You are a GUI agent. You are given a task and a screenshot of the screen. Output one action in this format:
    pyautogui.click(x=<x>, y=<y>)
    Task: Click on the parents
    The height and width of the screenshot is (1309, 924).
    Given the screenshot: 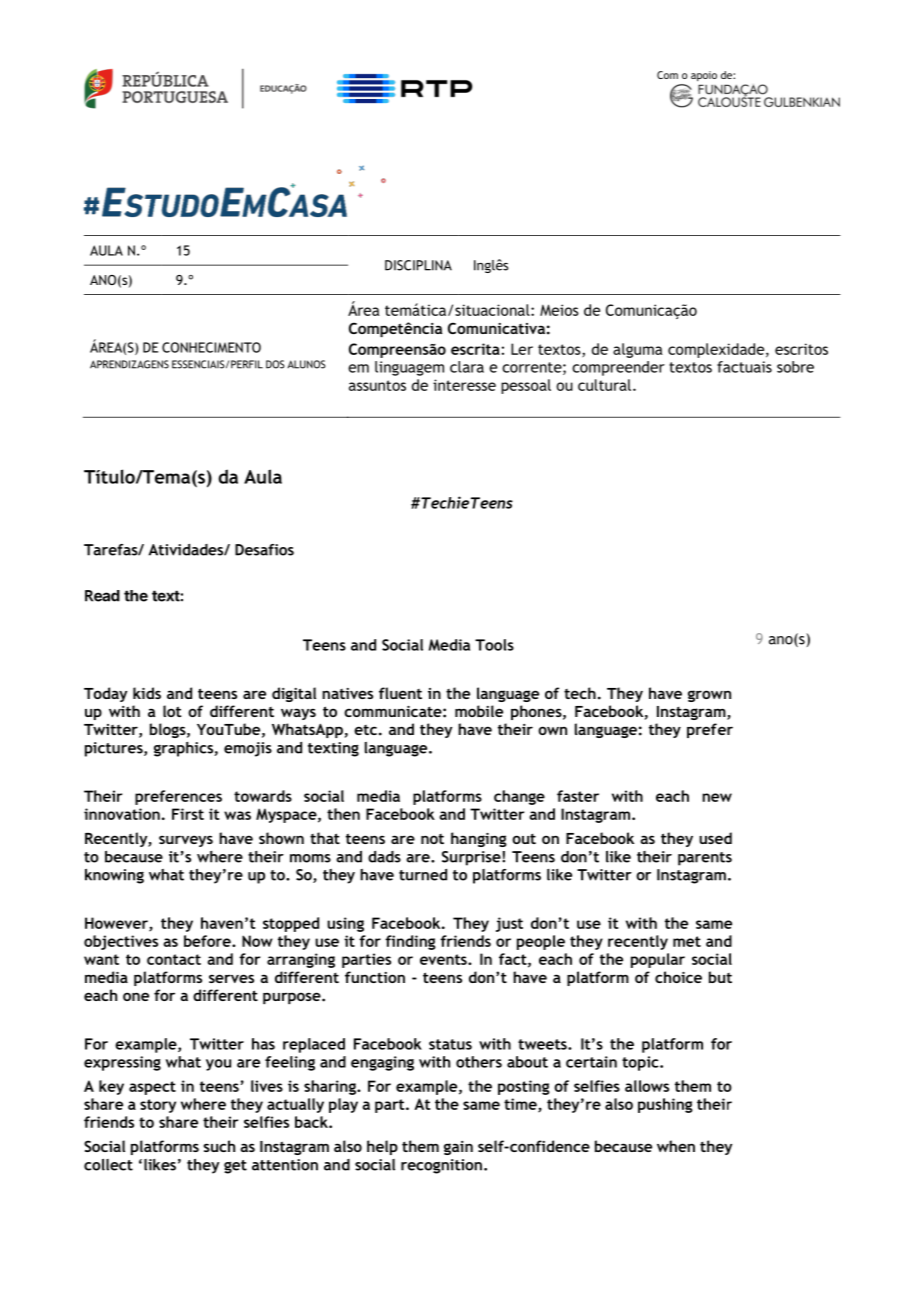 What is the action you would take?
    pyautogui.click(x=705, y=859)
